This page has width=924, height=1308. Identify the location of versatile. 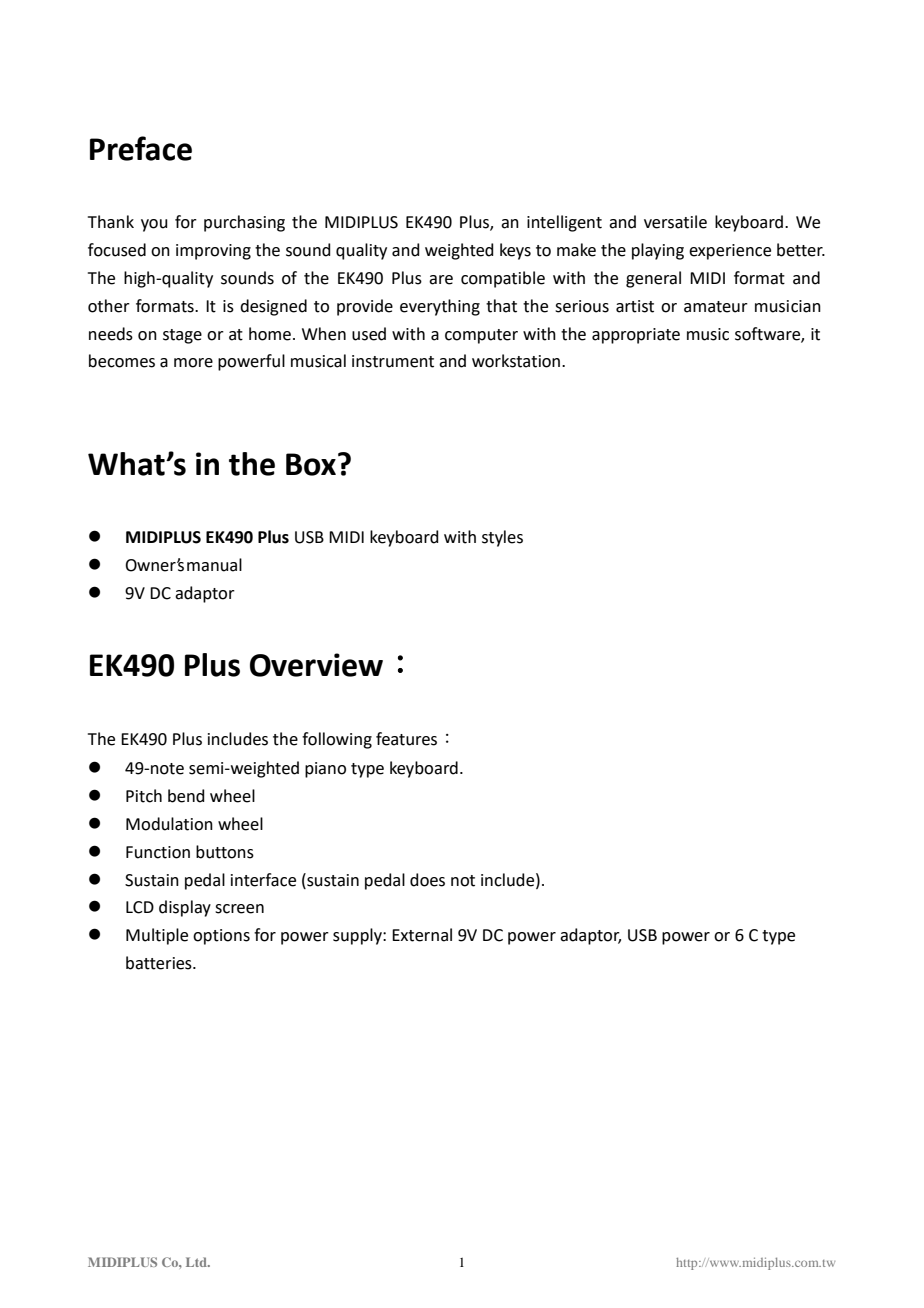
(675, 222).
